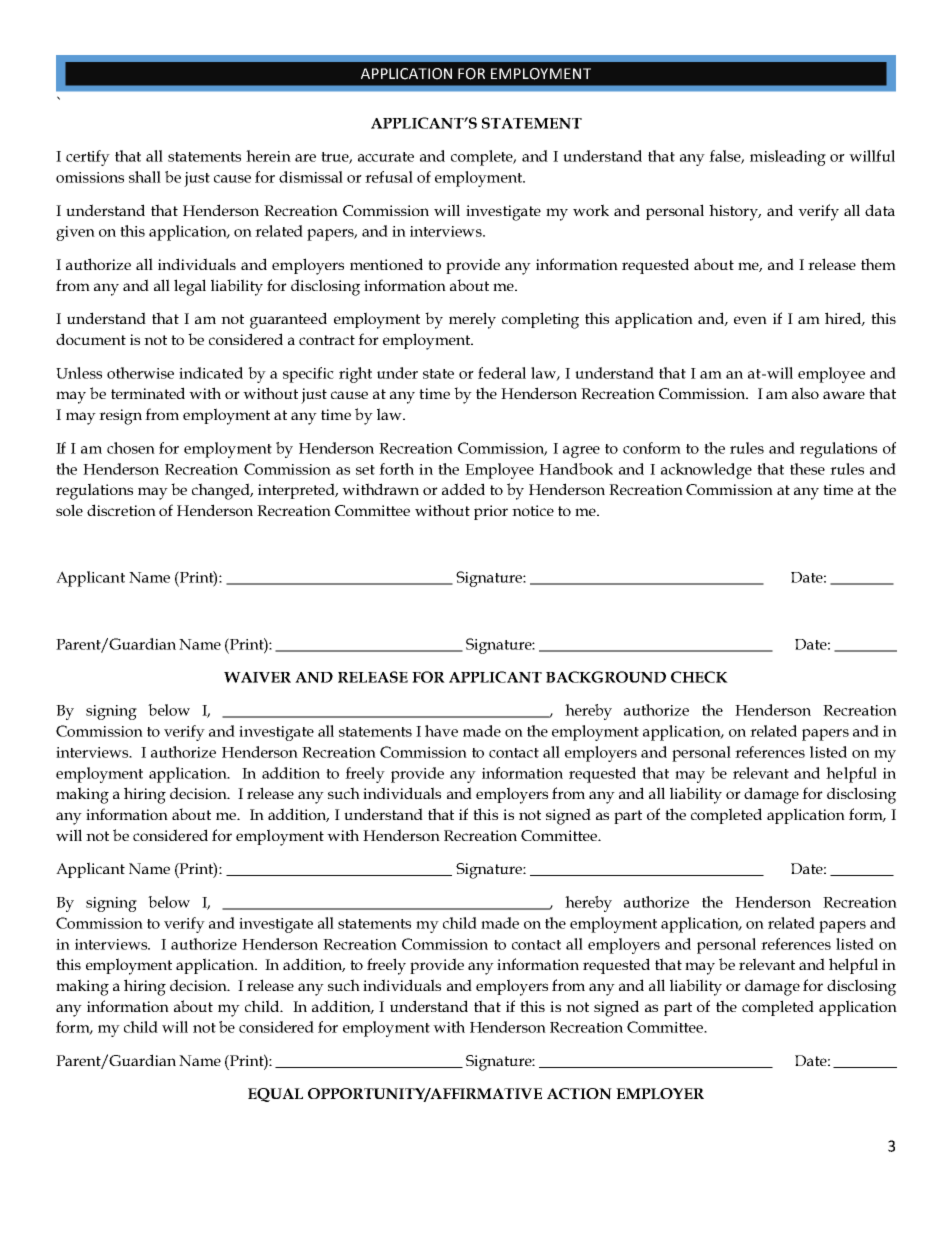 The width and height of the page is (952, 1233). What do you see at coordinates (699, 677) in the page?
I see `CHECK` at bounding box center [699, 677].
